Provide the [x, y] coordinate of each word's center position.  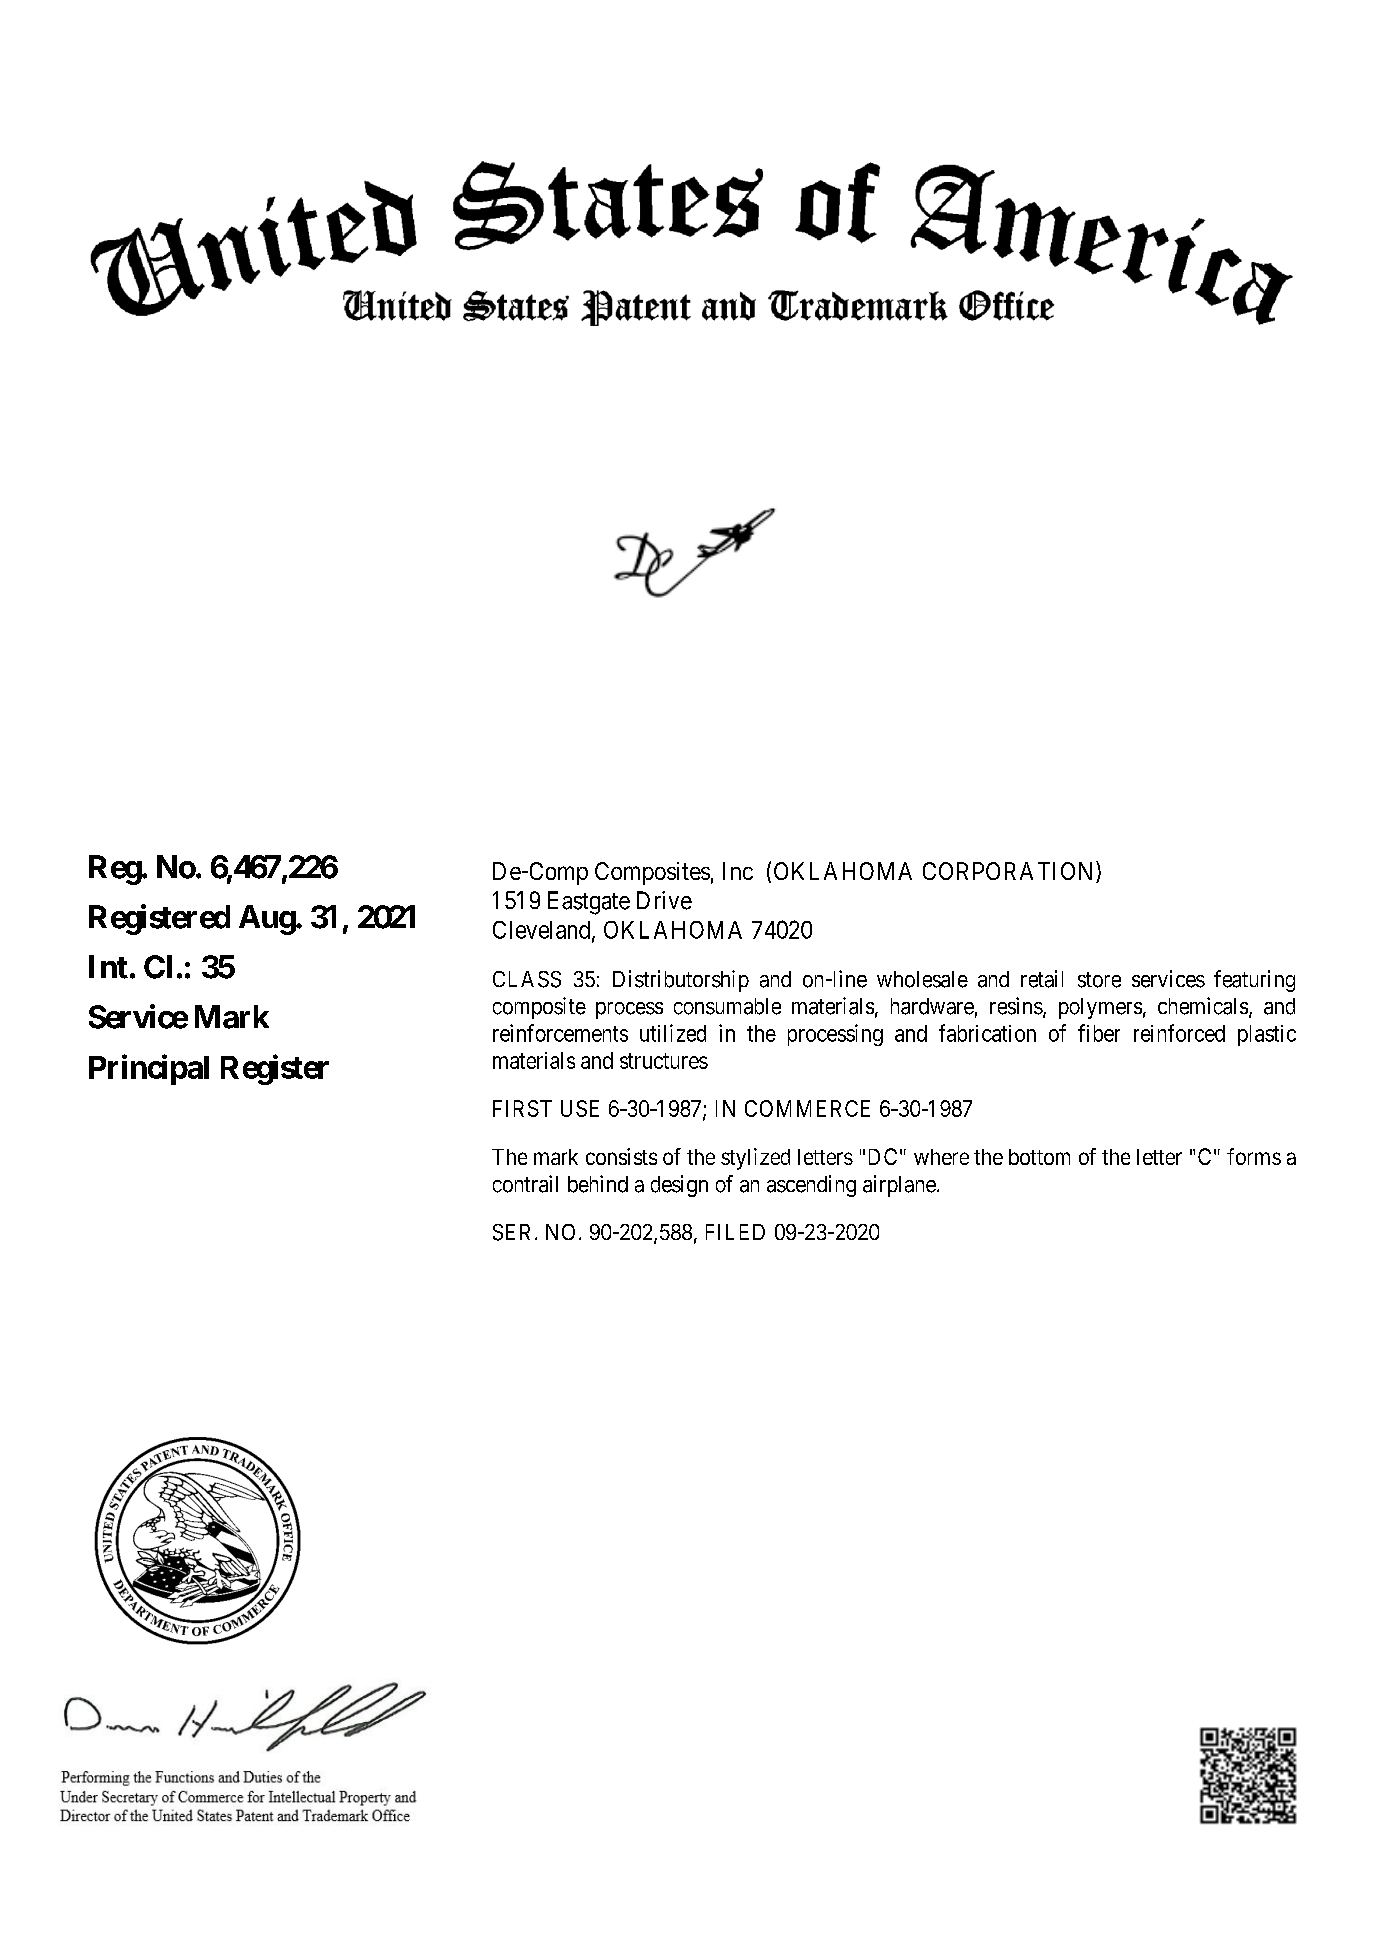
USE [580, 1108]
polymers [1100, 1008]
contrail [525, 1184]
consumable [727, 1006]
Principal [149, 1069]
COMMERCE [807, 1108]
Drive [664, 900]
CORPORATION [1010, 872]
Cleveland [543, 931]
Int [108, 967]
